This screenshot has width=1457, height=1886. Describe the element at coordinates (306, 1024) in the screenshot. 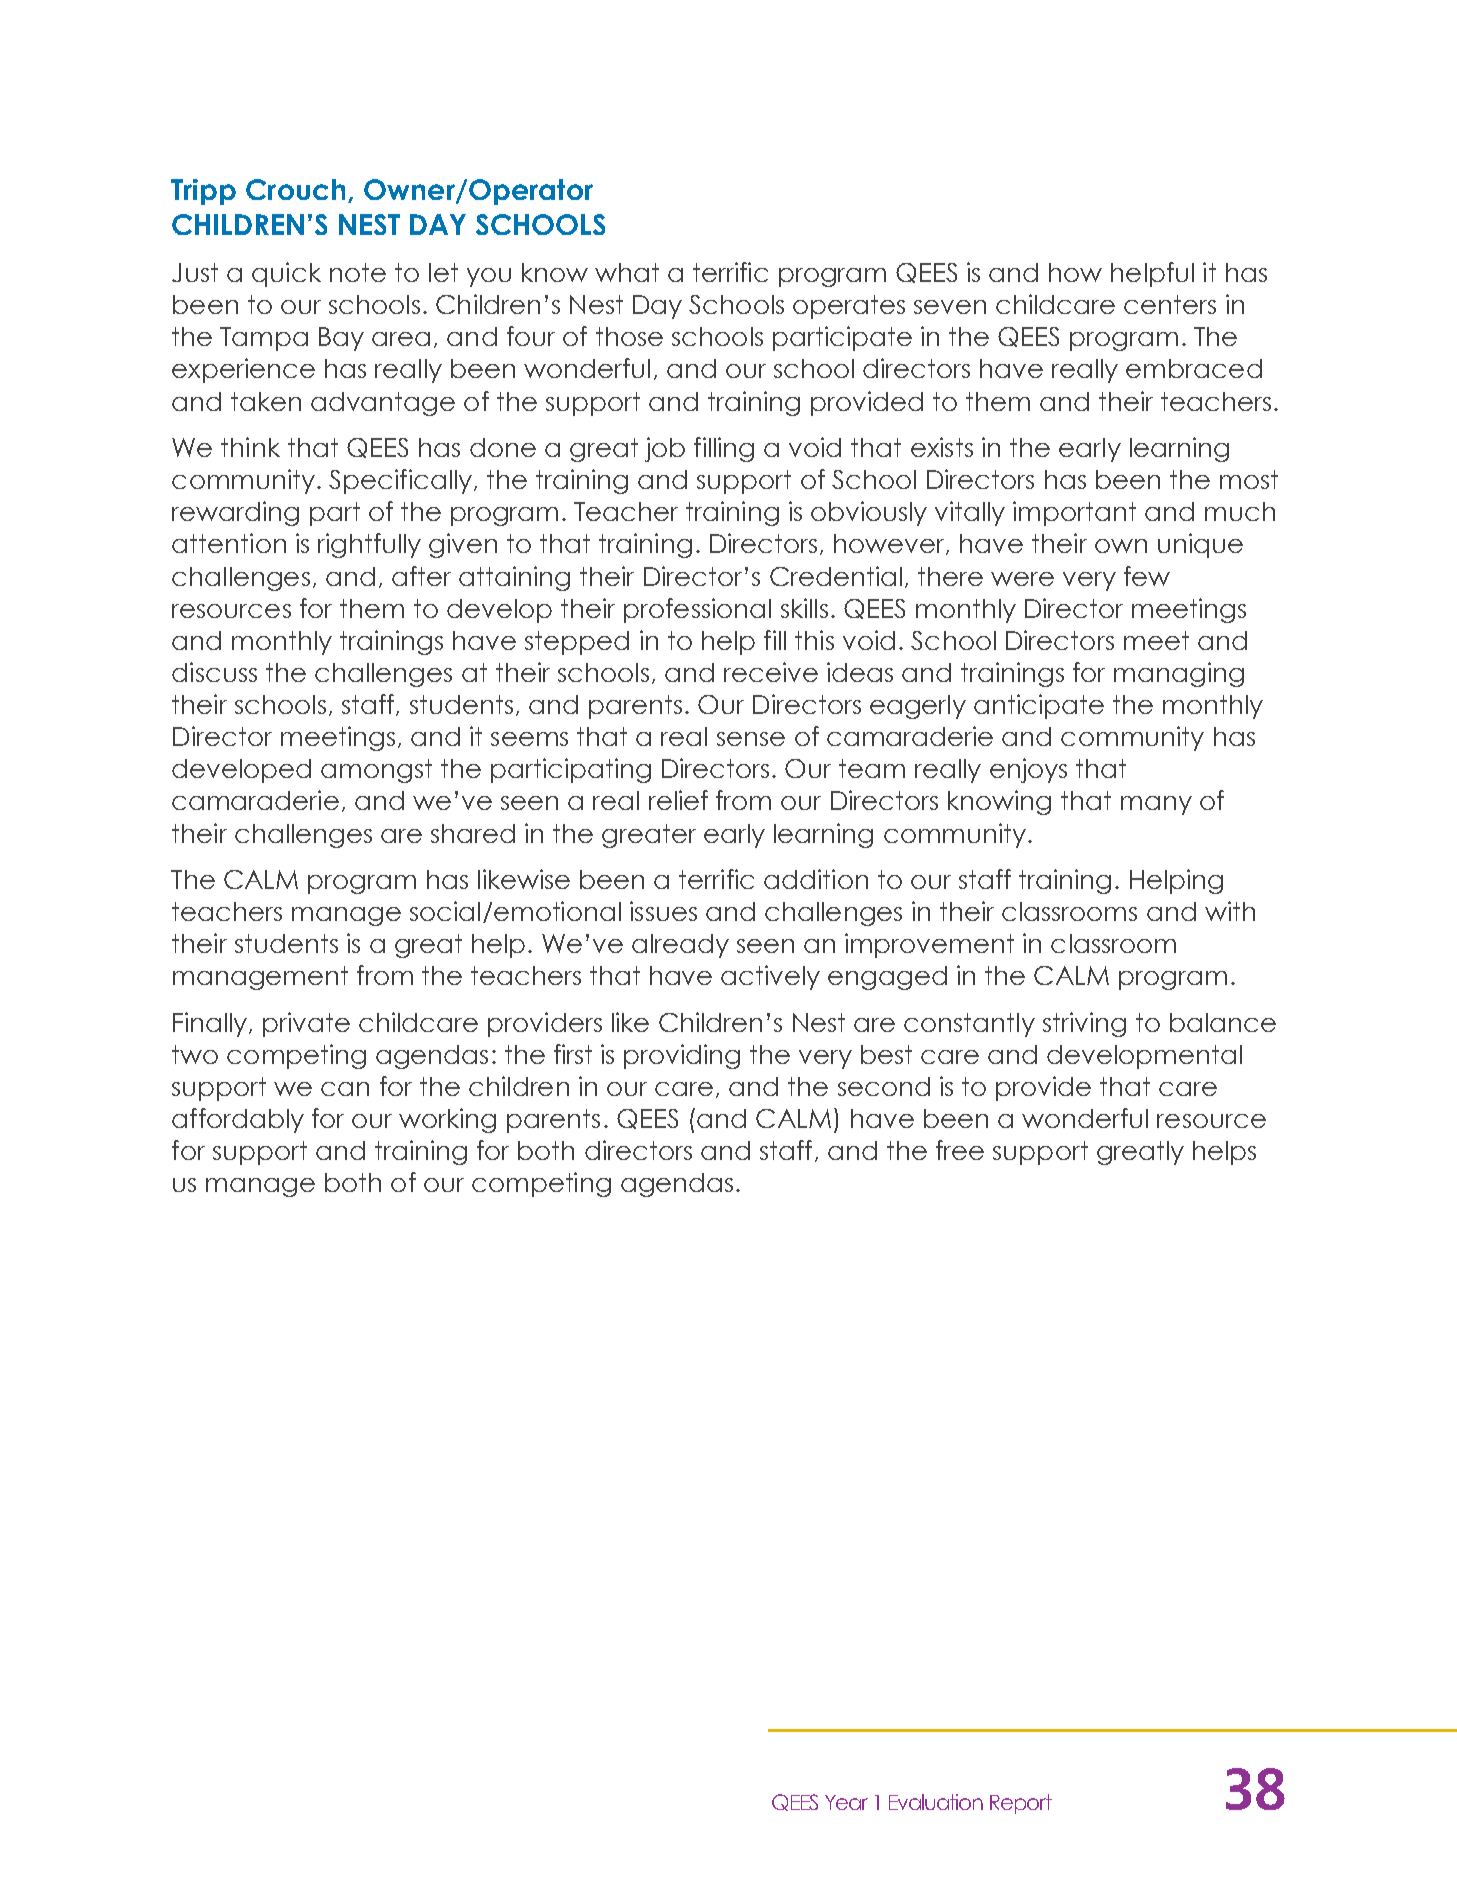

I see `private` at that location.
